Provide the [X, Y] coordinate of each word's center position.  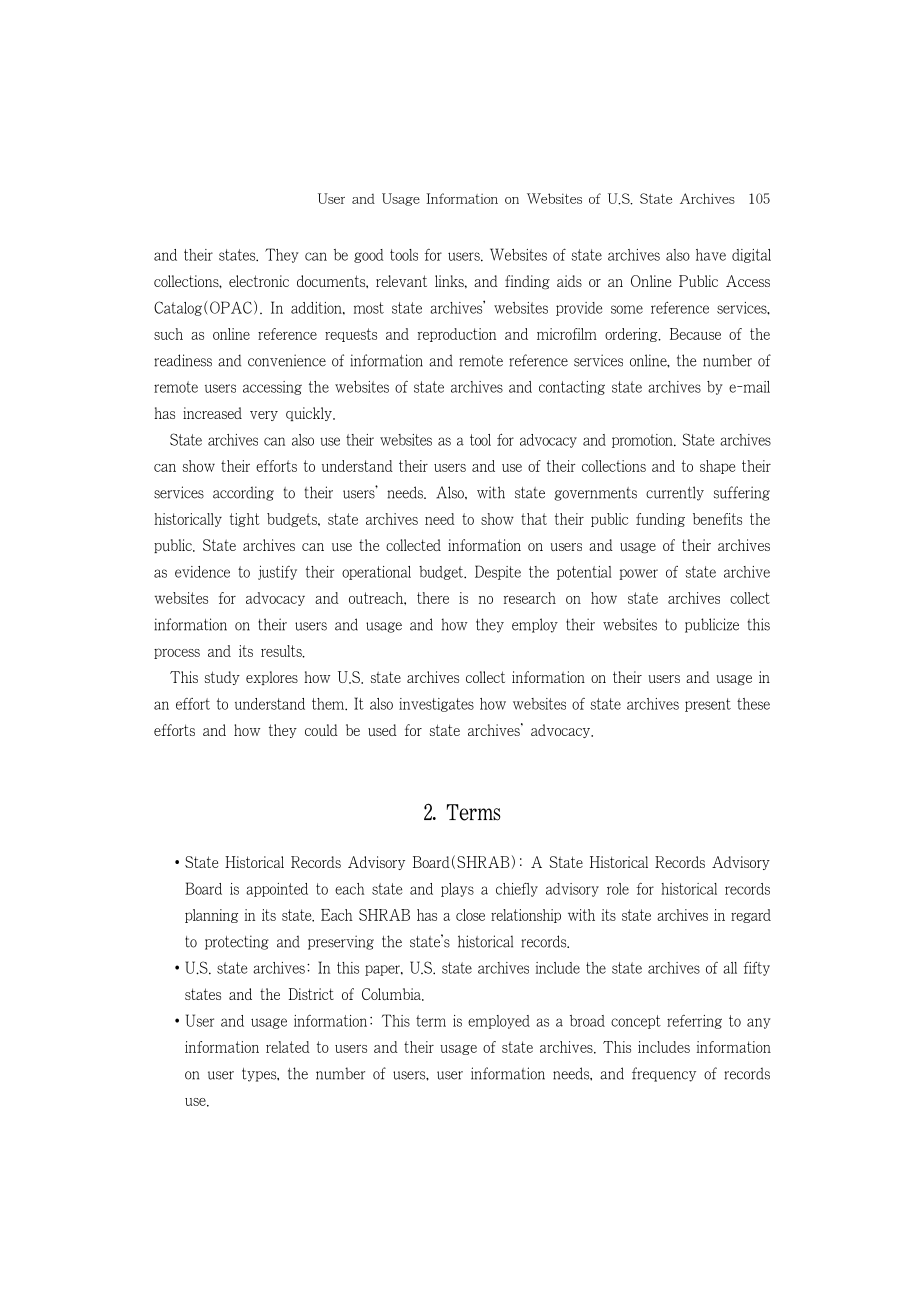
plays [457, 890]
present [708, 705]
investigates [436, 705]
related [288, 1047]
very [264, 416]
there [433, 598]
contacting [572, 388]
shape [717, 467]
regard [751, 916]
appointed [277, 890]
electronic [259, 281]
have [711, 255]
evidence [202, 572]
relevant [401, 281]
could [321, 730]
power [638, 574]
